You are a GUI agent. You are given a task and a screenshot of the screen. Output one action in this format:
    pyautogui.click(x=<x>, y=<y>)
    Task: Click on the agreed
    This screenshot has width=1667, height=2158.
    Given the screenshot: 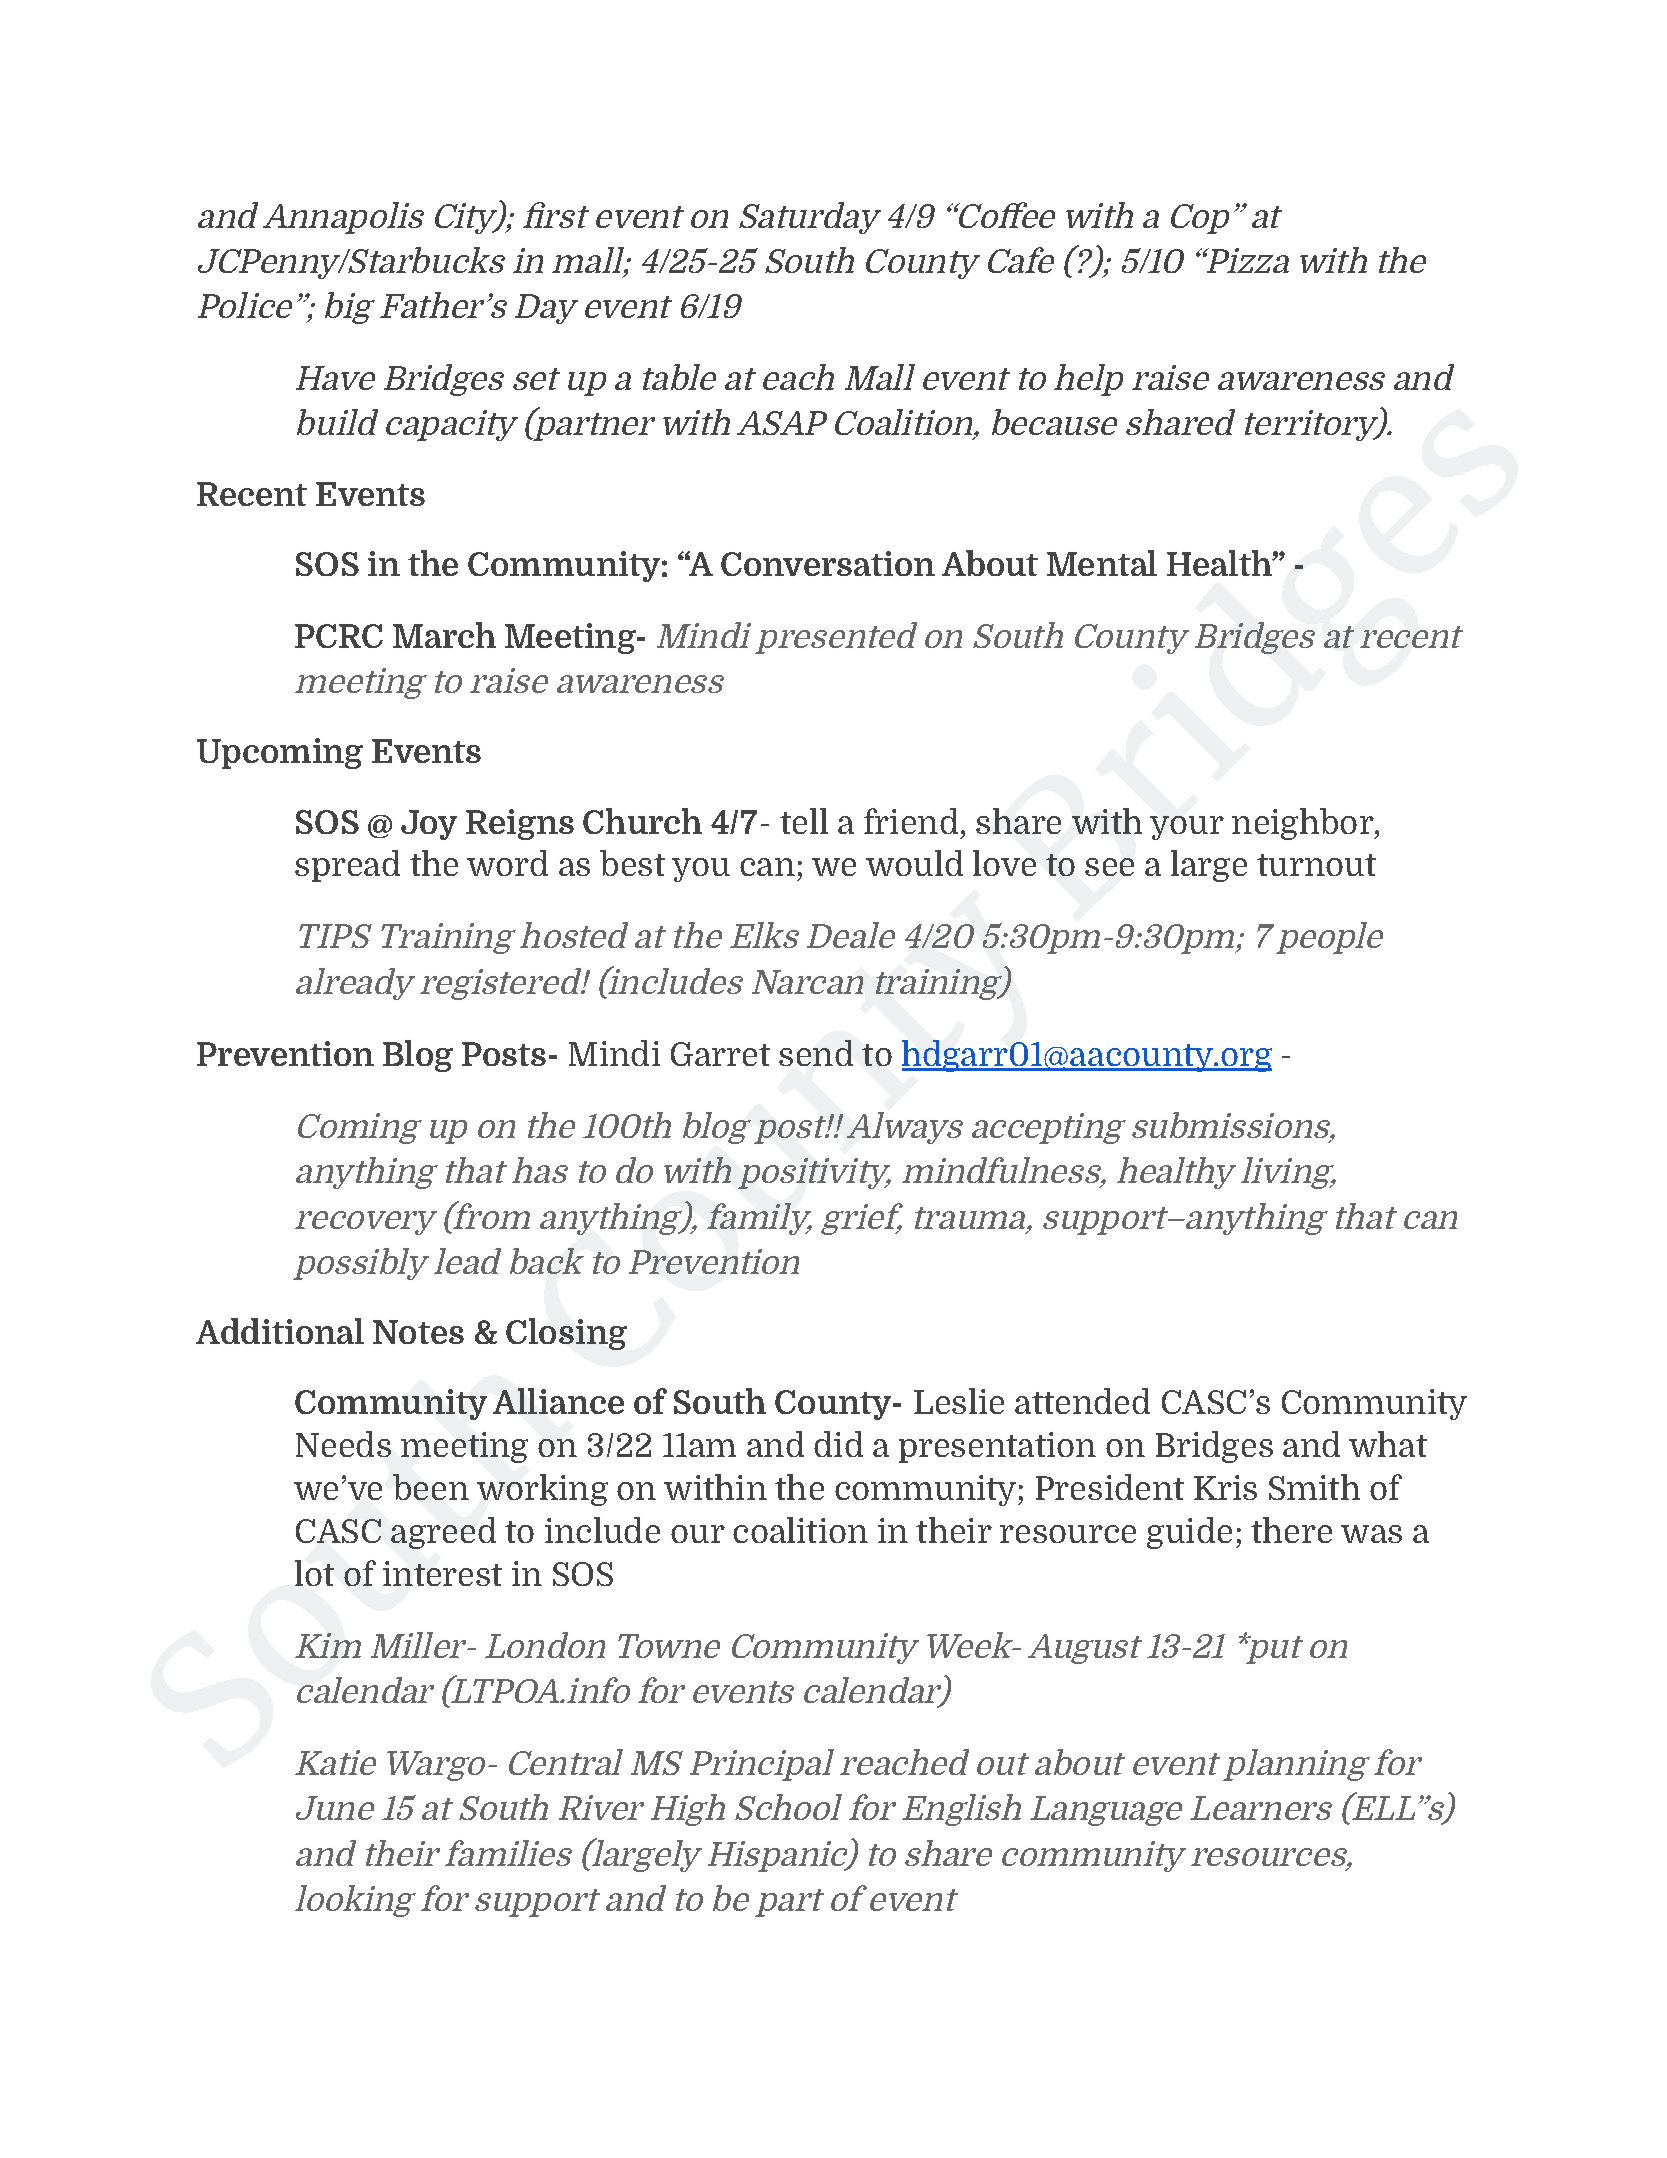 What is the action you would take?
    pyautogui.click(x=443, y=1533)
